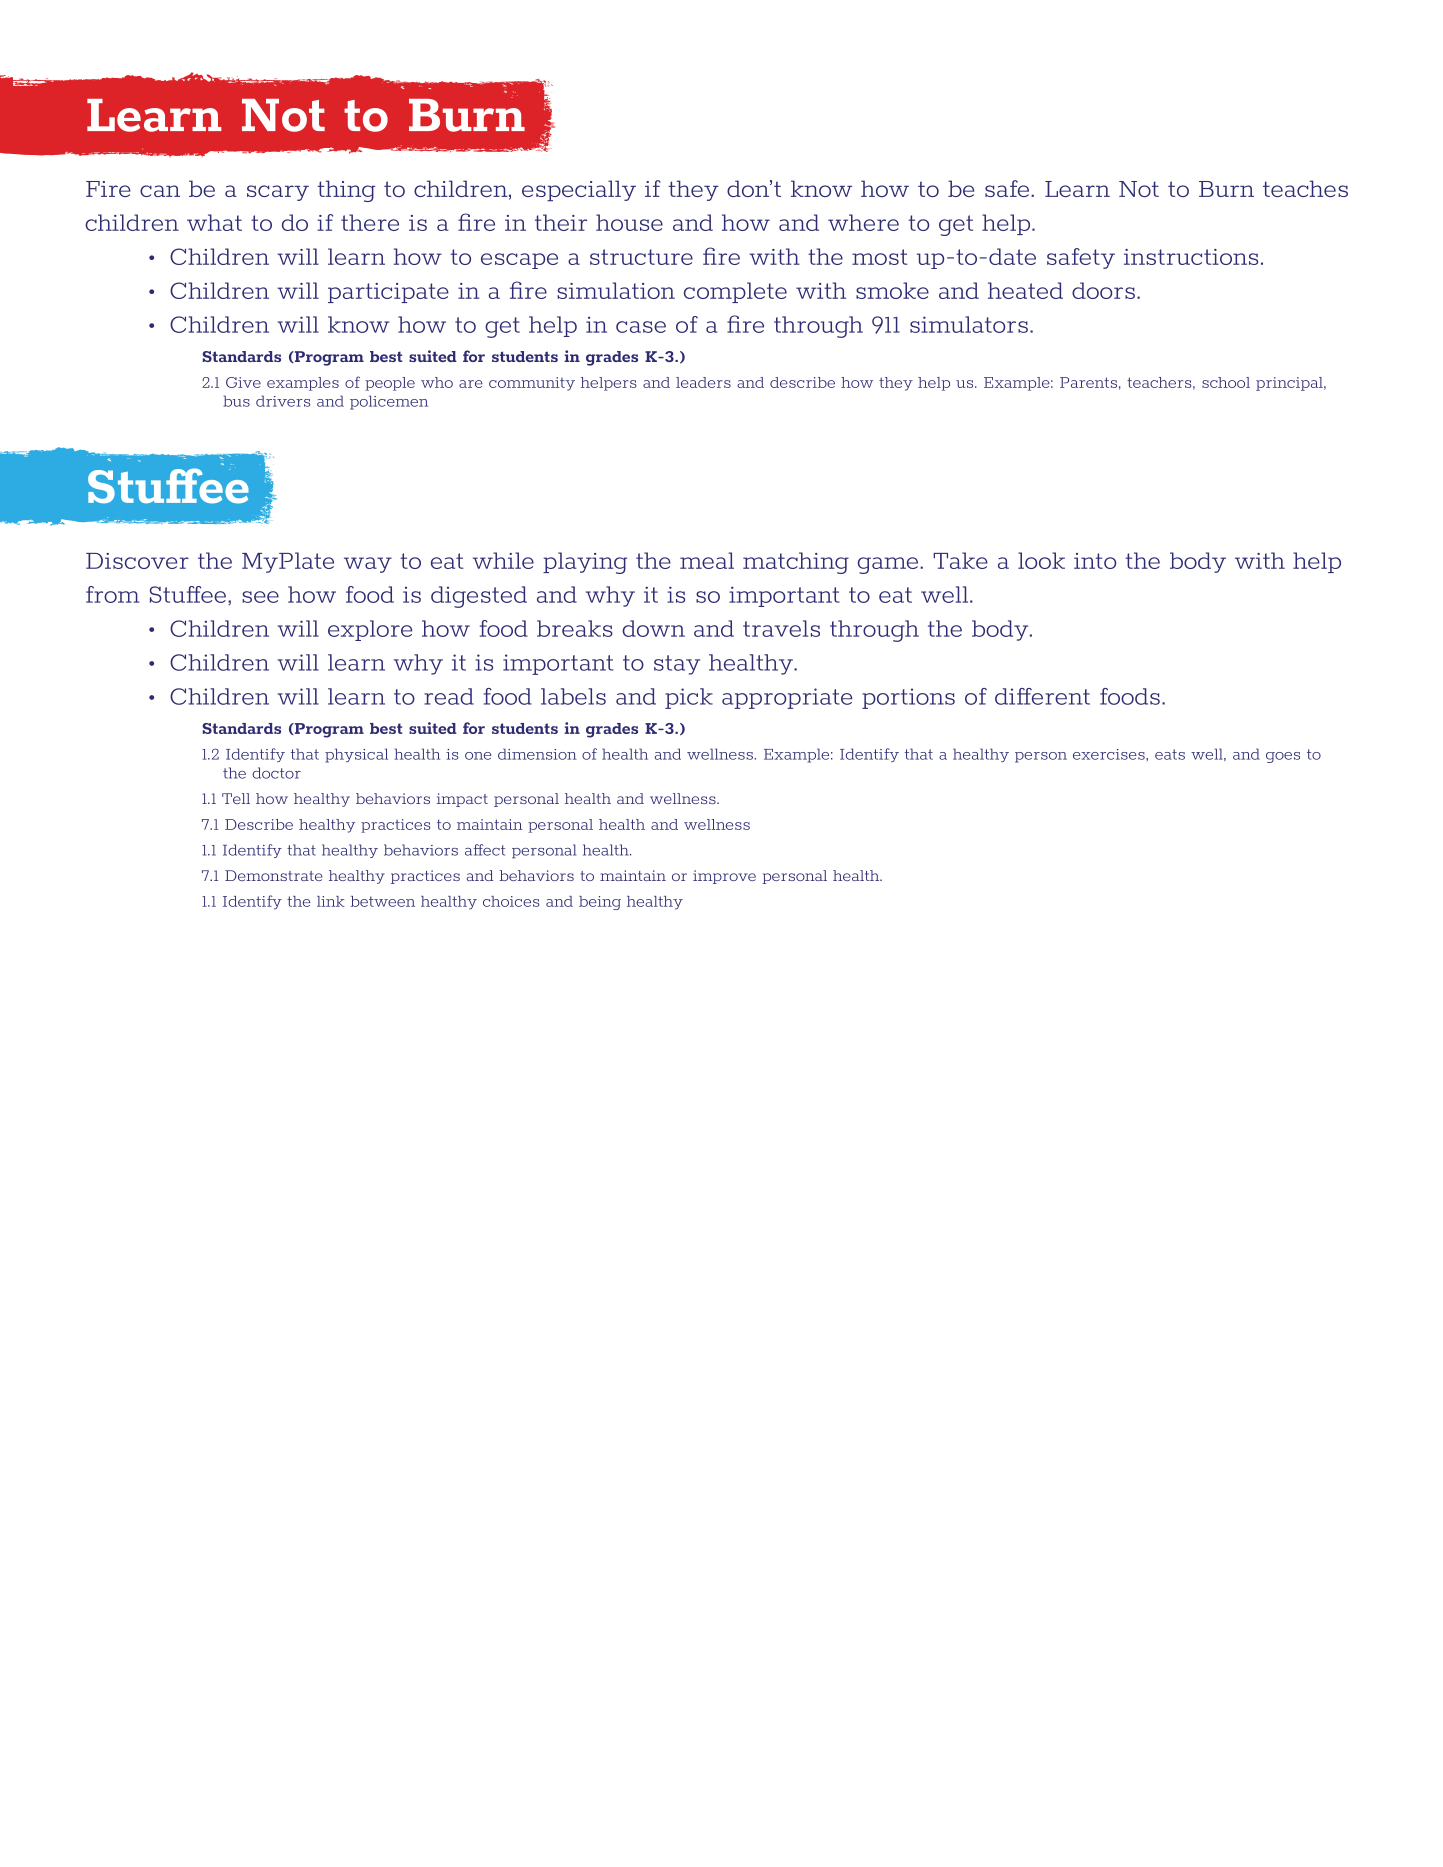  I want to click on into, so click(1095, 561).
